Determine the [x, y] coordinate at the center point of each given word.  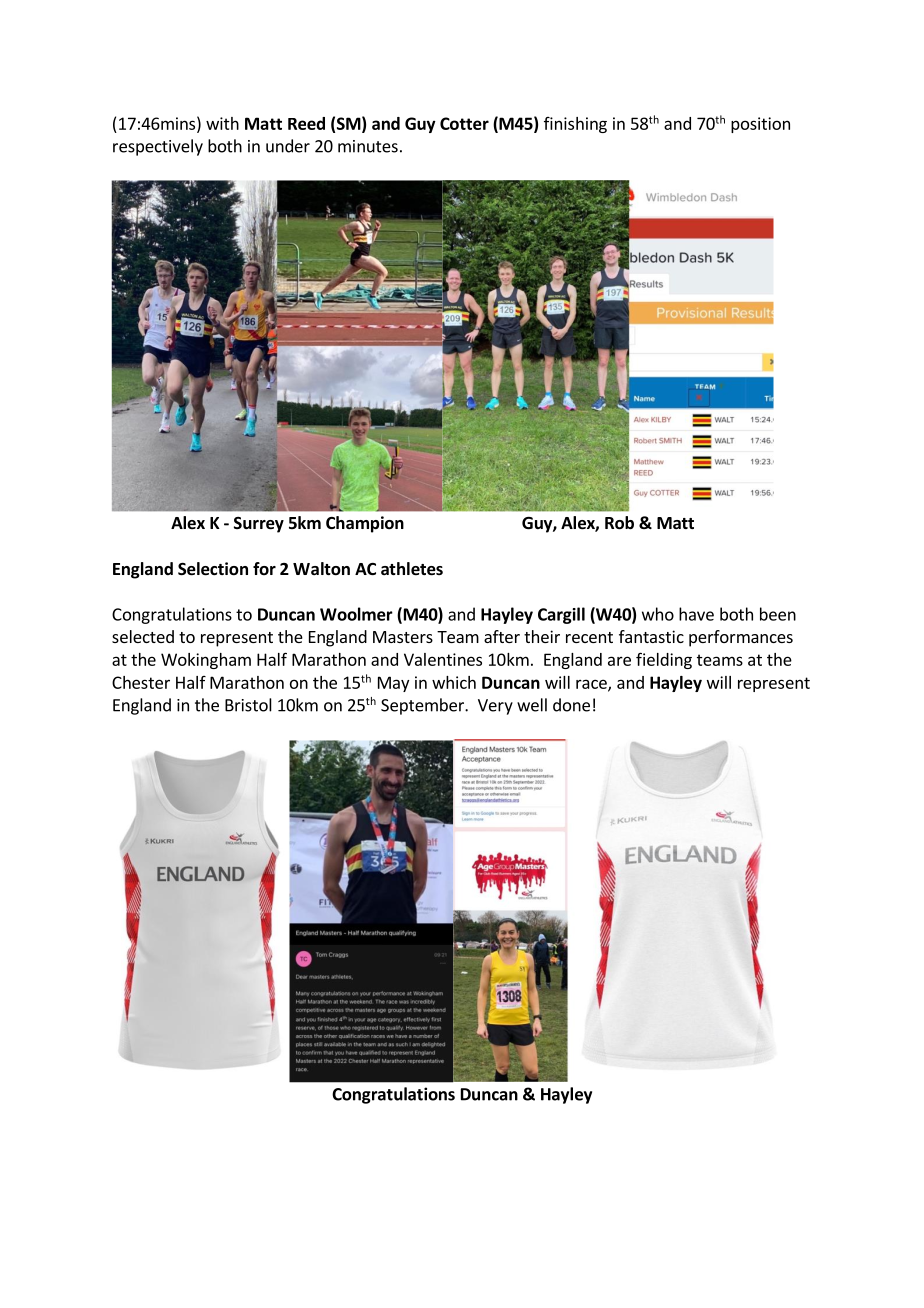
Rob [619, 523]
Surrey [259, 525]
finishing [575, 125]
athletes [412, 569]
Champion [365, 524]
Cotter [464, 123]
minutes [368, 146]
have [696, 614]
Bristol [248, 705]
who [658, 614]
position [760, 125]
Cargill [561, 615]
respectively [158, 147]
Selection [213, 569]
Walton [321, 569]
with [222, 123]
